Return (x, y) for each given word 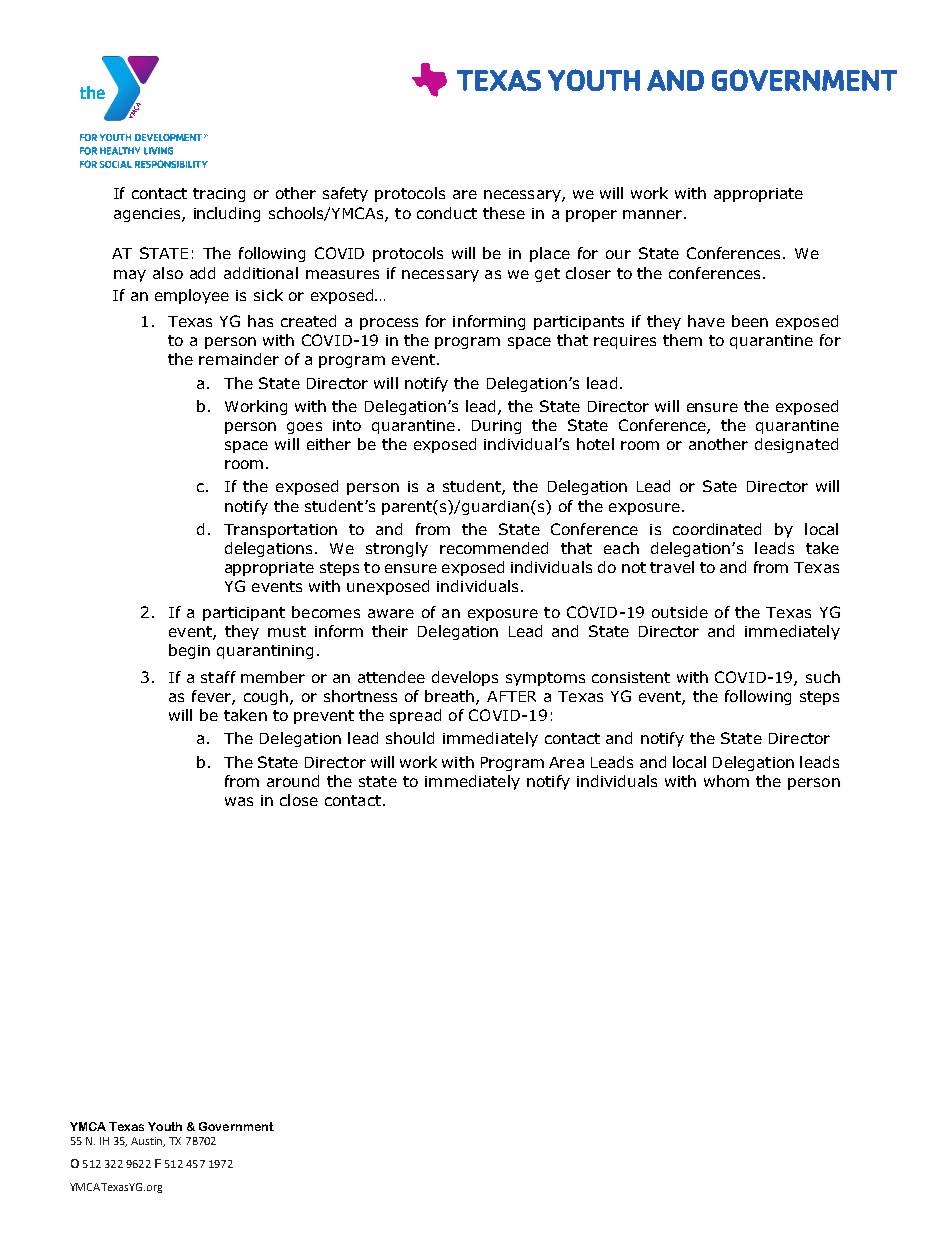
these (504, 213)
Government (236, 1126)
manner (652, 214)
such (823, 677)
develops (465, 678)
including (227, 214)
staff (218, 677)
